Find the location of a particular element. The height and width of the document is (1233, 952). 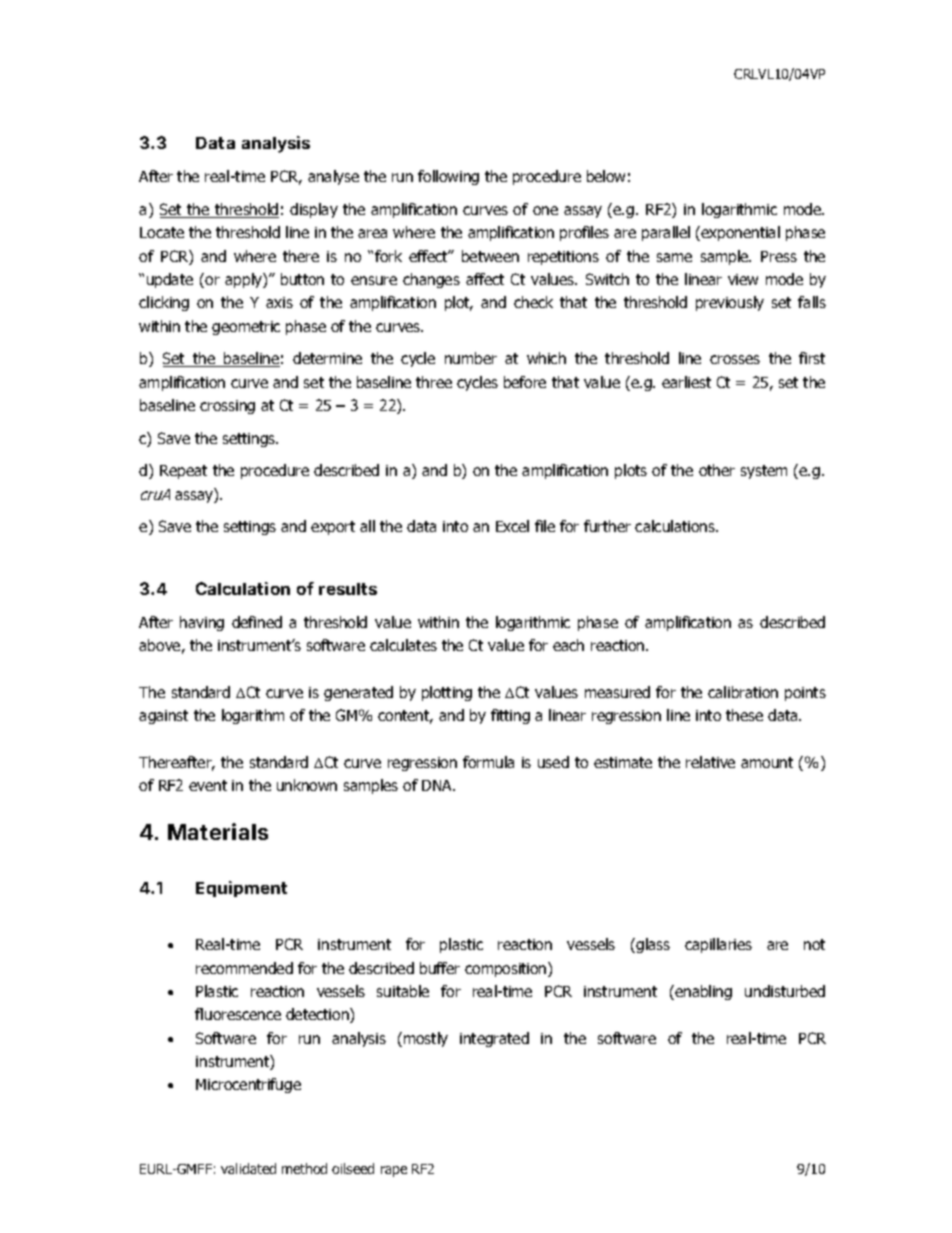

exponential is located at coordinates (740, 233).
